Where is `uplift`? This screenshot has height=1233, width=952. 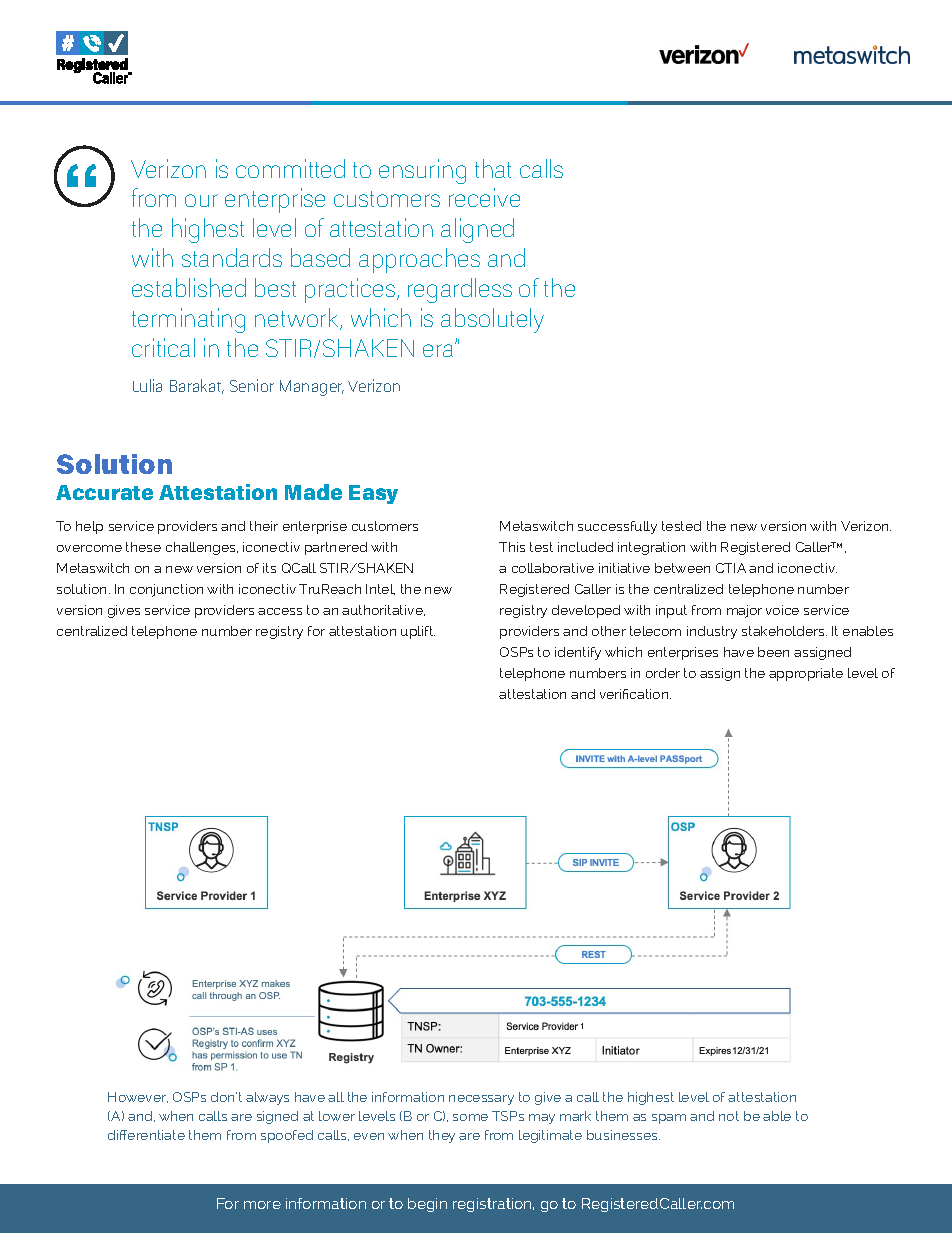
uplift is located at coordinates (418, 632).
